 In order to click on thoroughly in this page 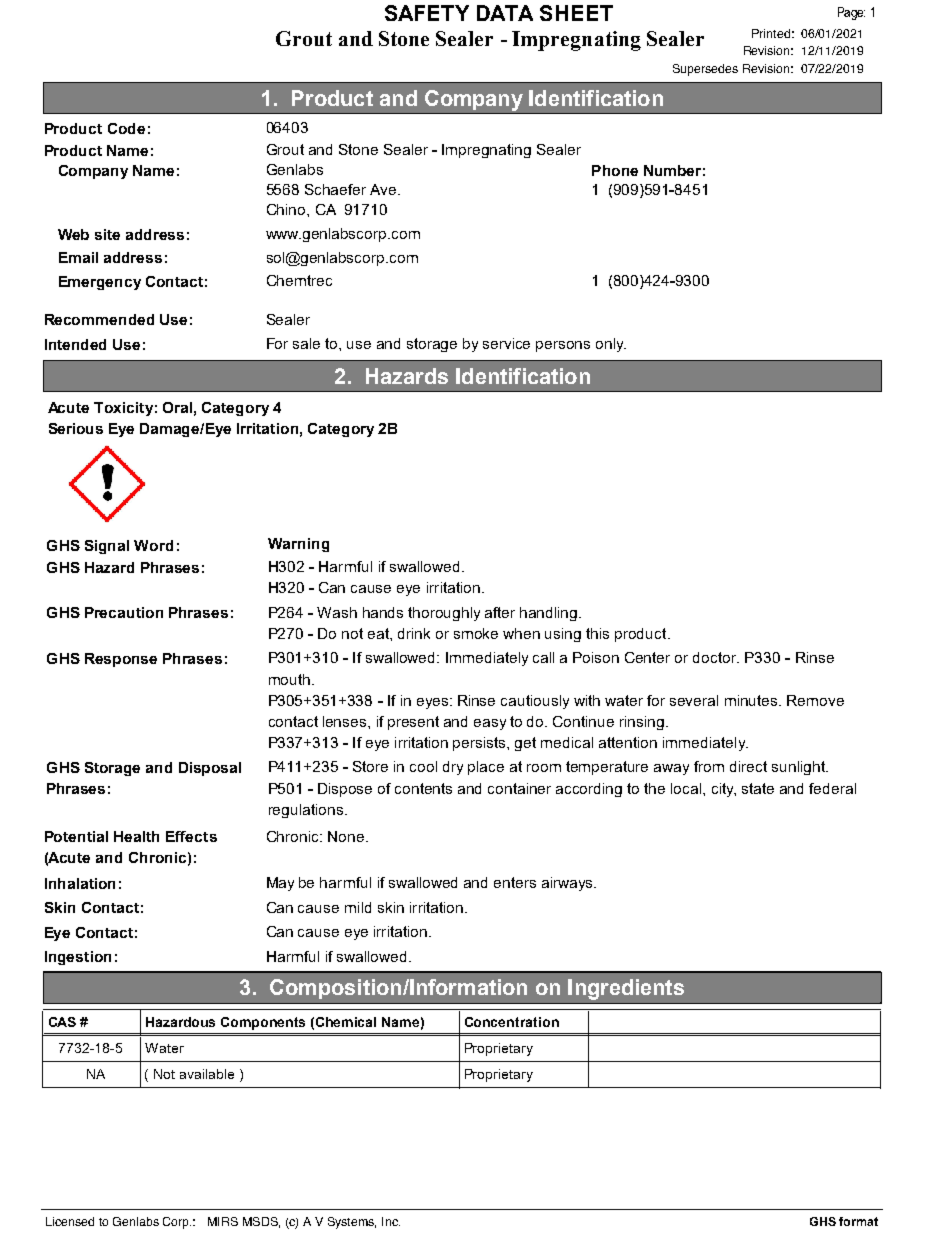, I will do `click(444, 614)`.
